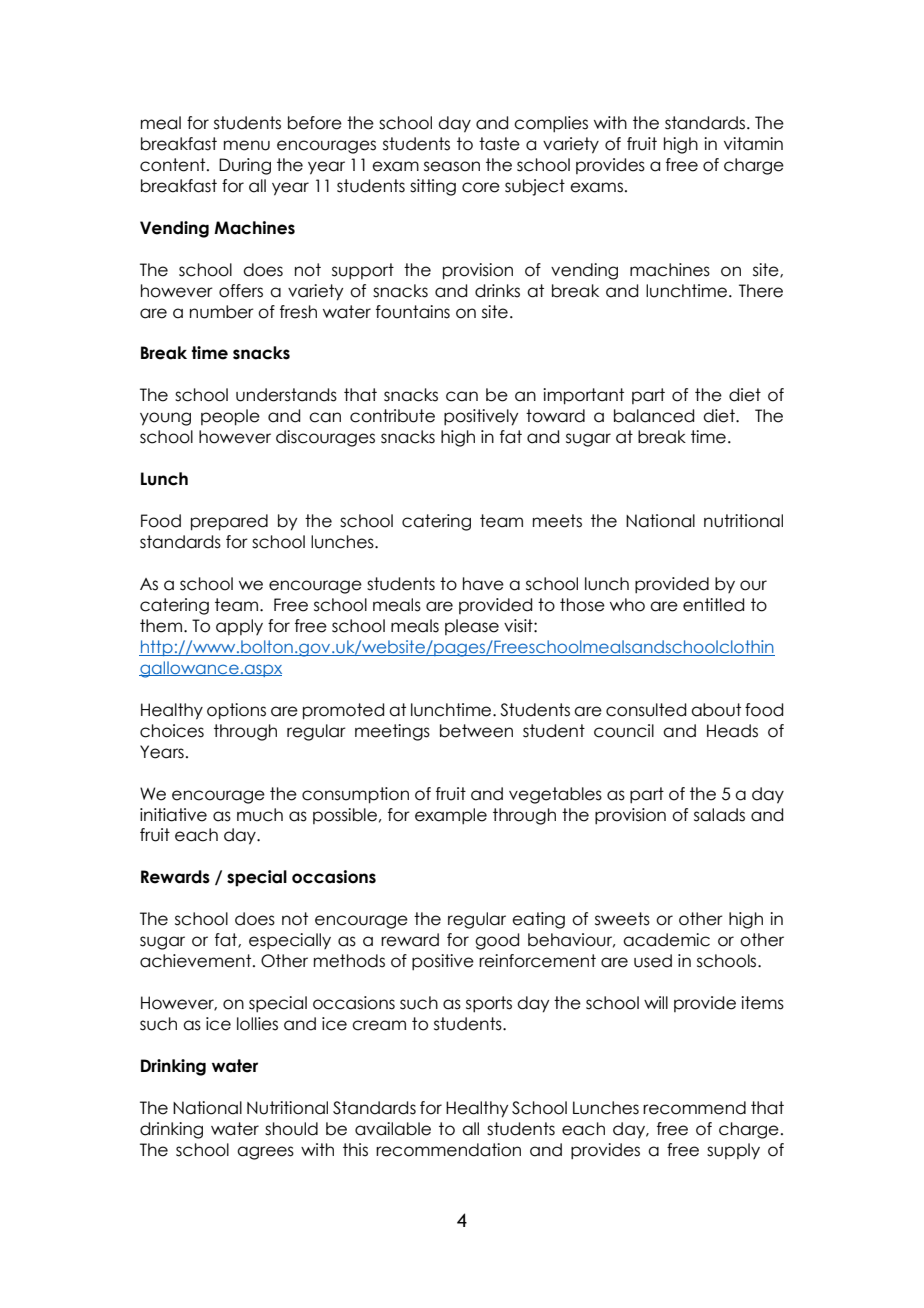  Describe the element at coordinates (260, 815) in the image. I see `much` at that location.
